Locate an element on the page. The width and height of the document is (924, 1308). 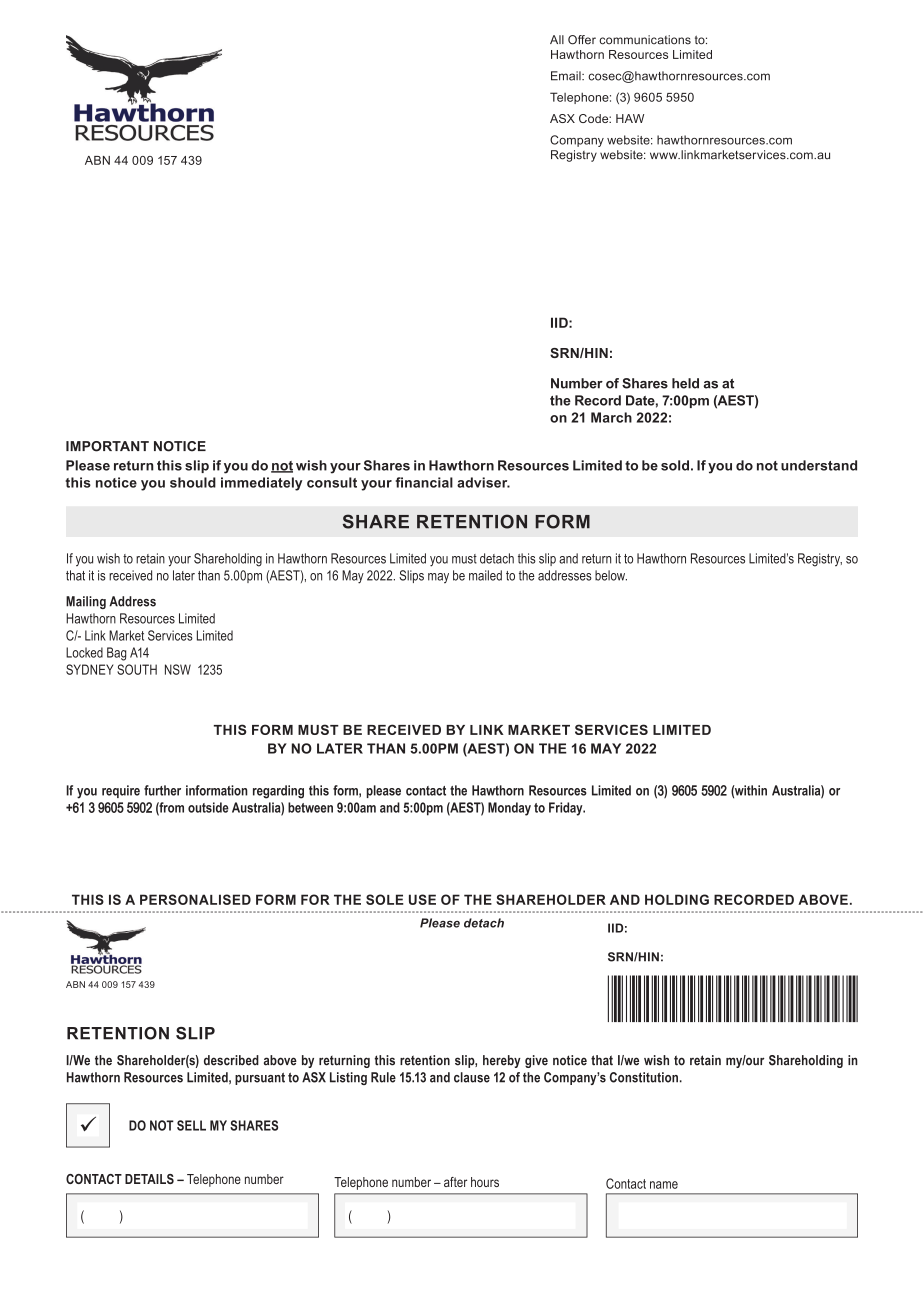
further is located at coordinates (162, 790).
